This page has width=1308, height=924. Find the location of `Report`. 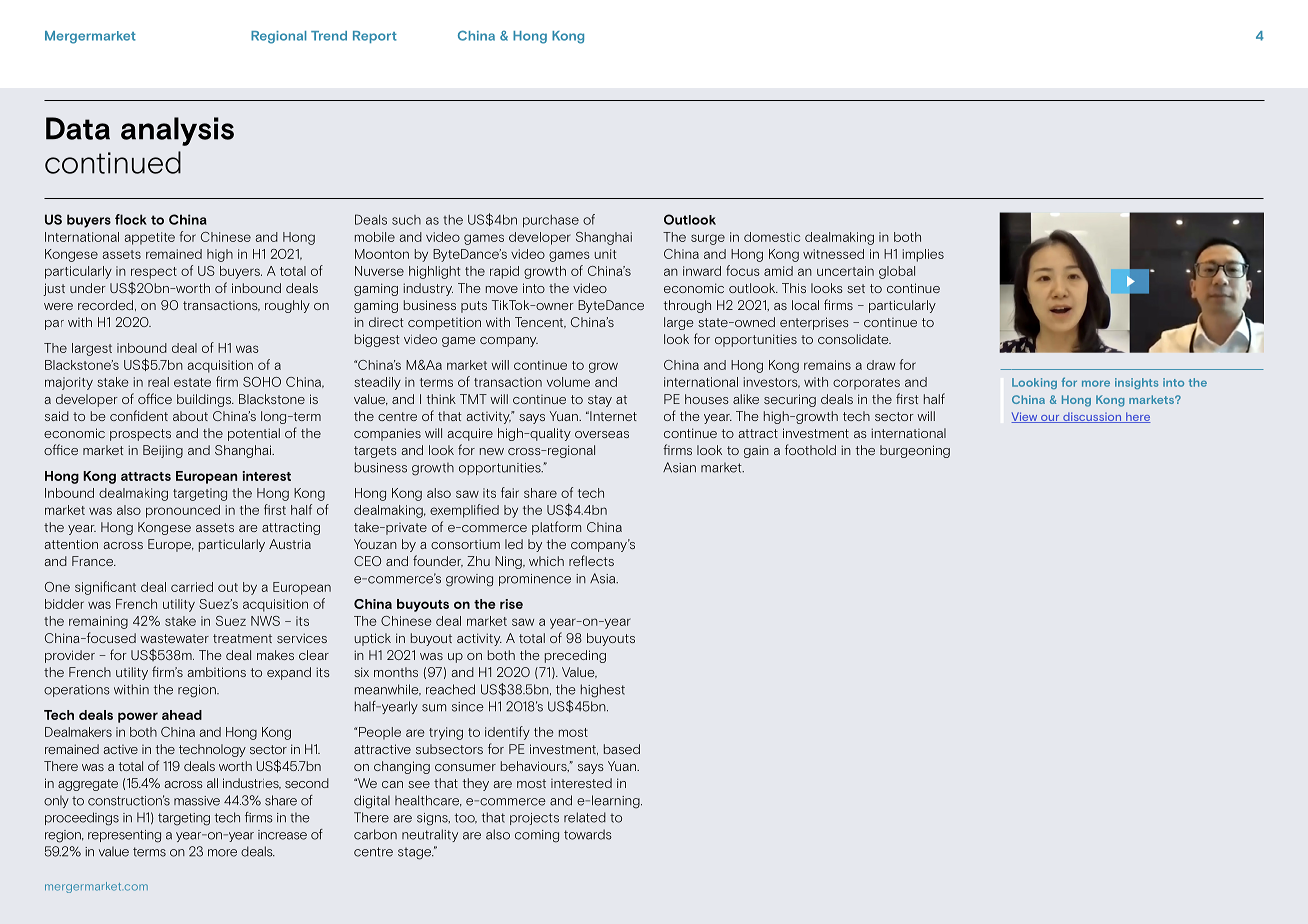

Report is located at coordinates (375, 37).
